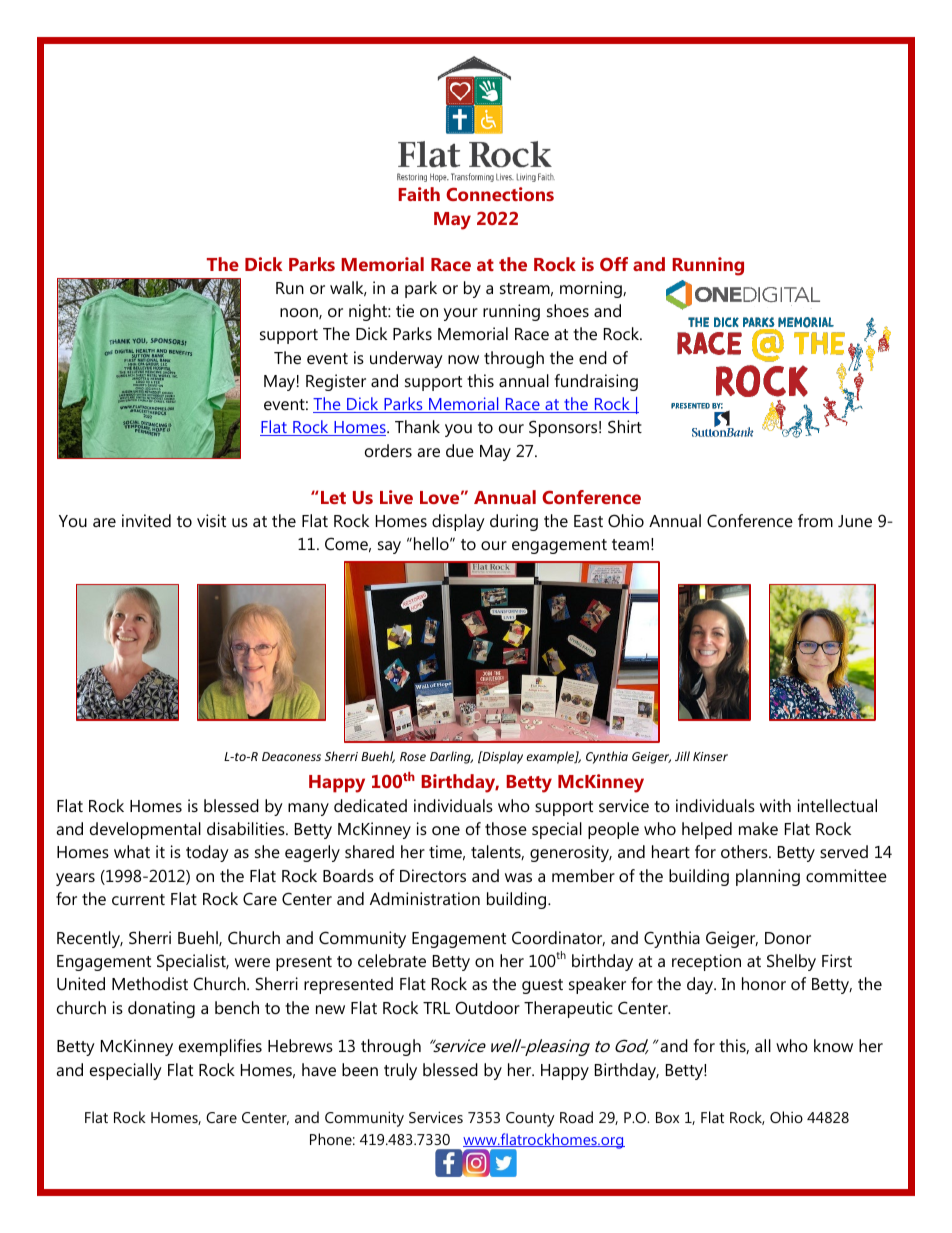  What do you see at coordinates (400, 1071) in the image?
I see `truly` at bounding box center [400, 1071].
